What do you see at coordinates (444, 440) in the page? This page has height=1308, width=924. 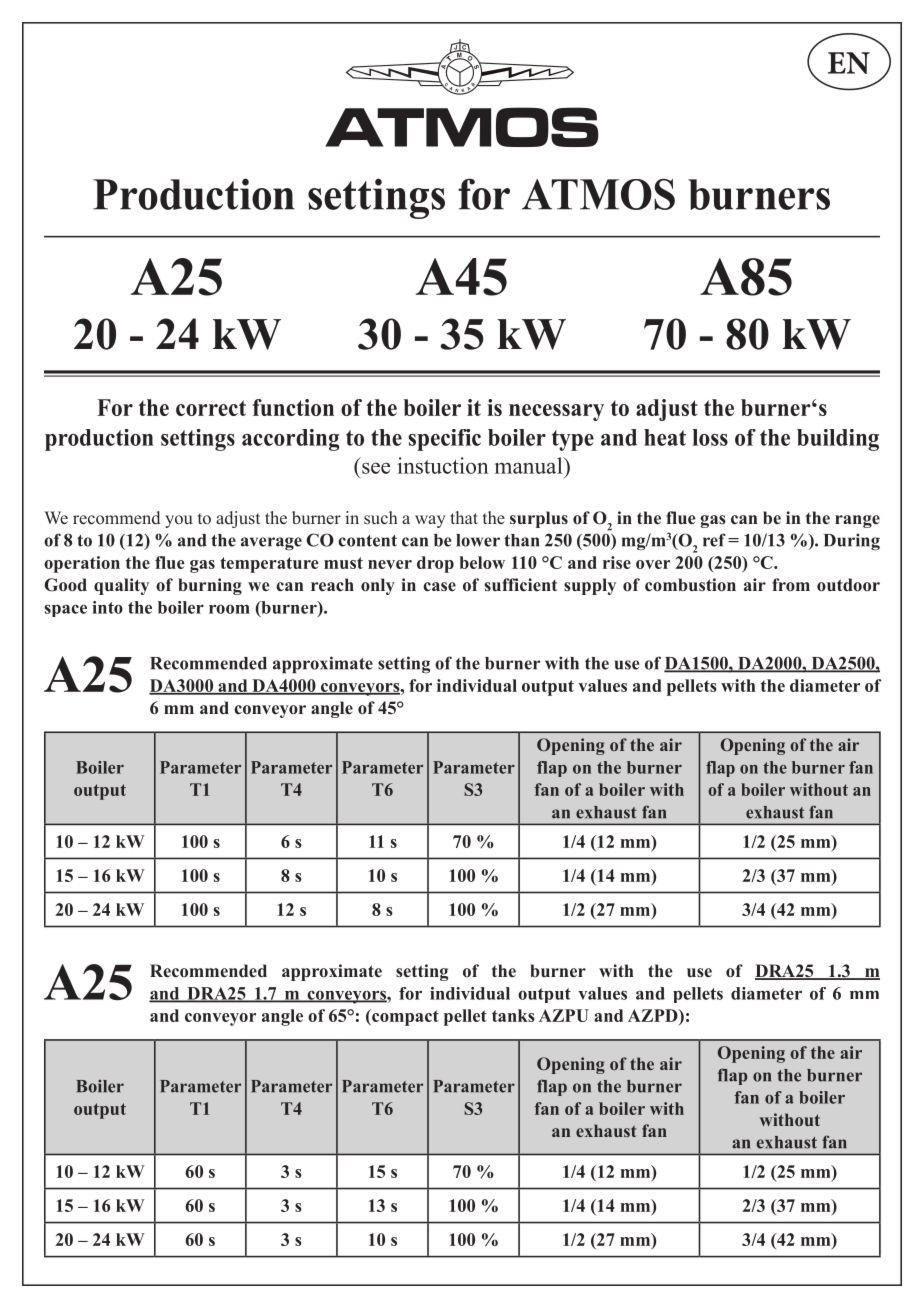 I see `specific` at bounding box center [444, 440].
